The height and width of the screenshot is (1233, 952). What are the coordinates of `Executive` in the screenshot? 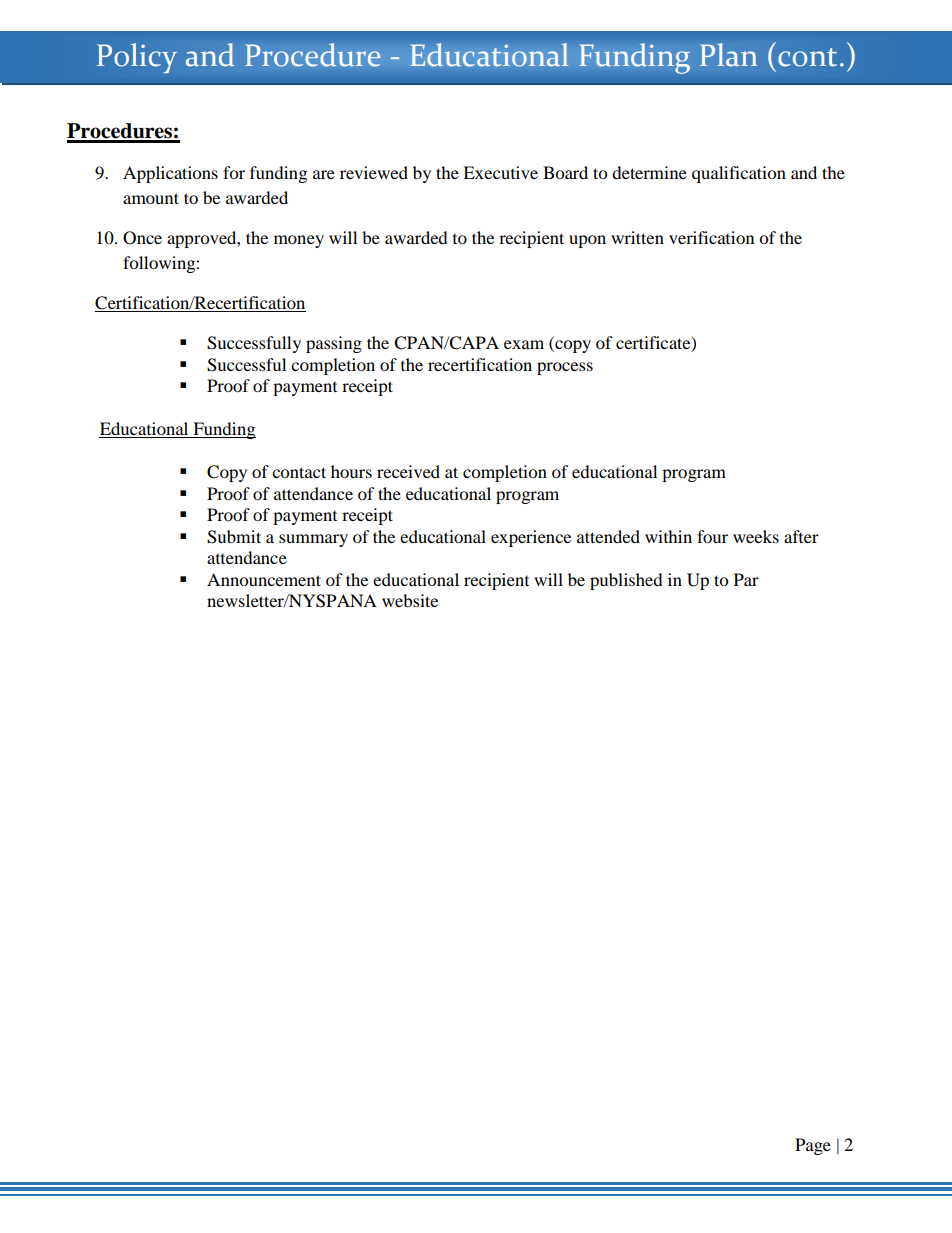 It's located at (500, 172).
